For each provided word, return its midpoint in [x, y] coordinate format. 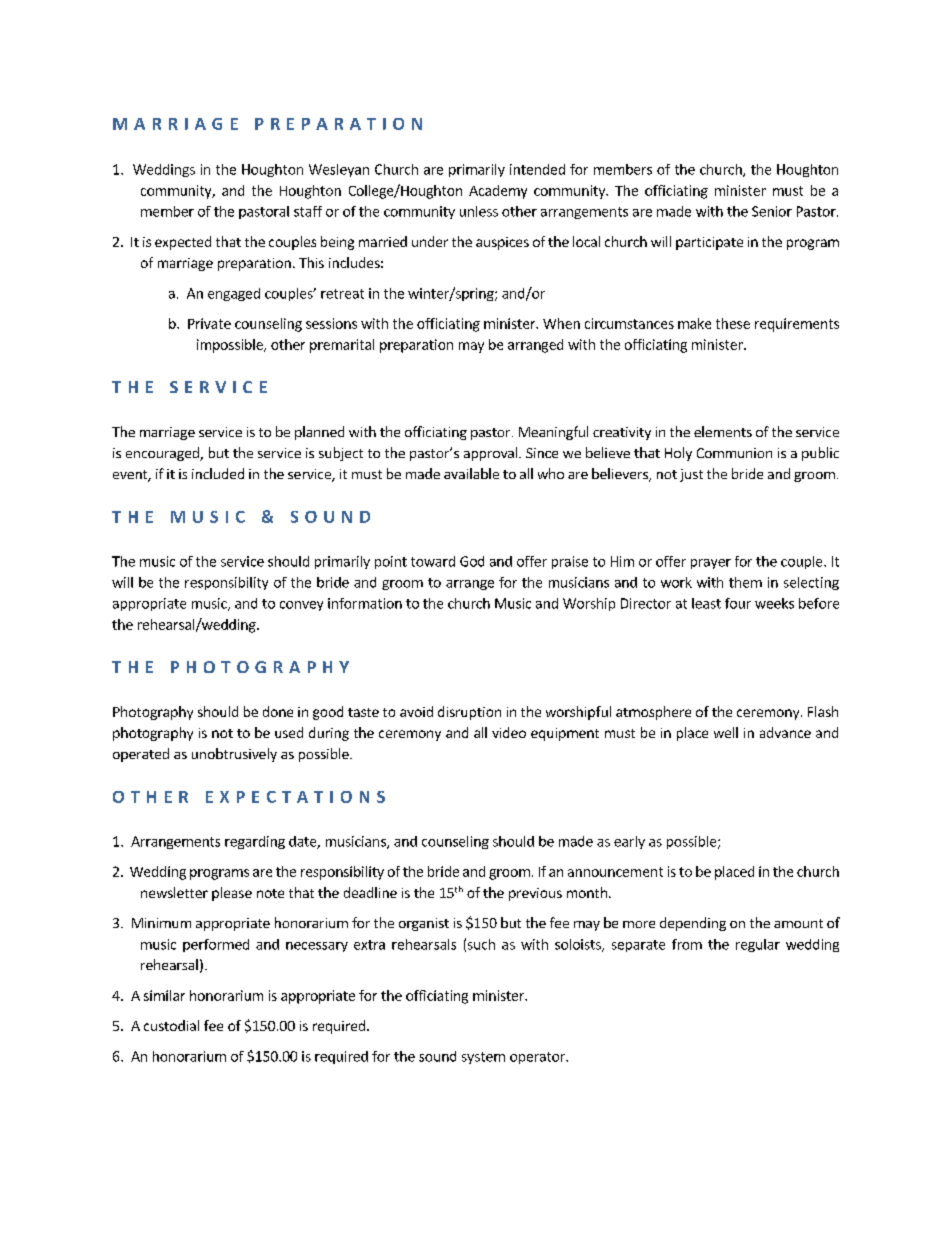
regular [758, 945]
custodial [171, 1025]
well [726, 732]
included [218, 473]
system [483, 1058]
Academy [498, 192]
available [471, 473]
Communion [734, 453]
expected [183, 243]
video [509, 732]
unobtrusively [234, 755]
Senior [772, 211]
